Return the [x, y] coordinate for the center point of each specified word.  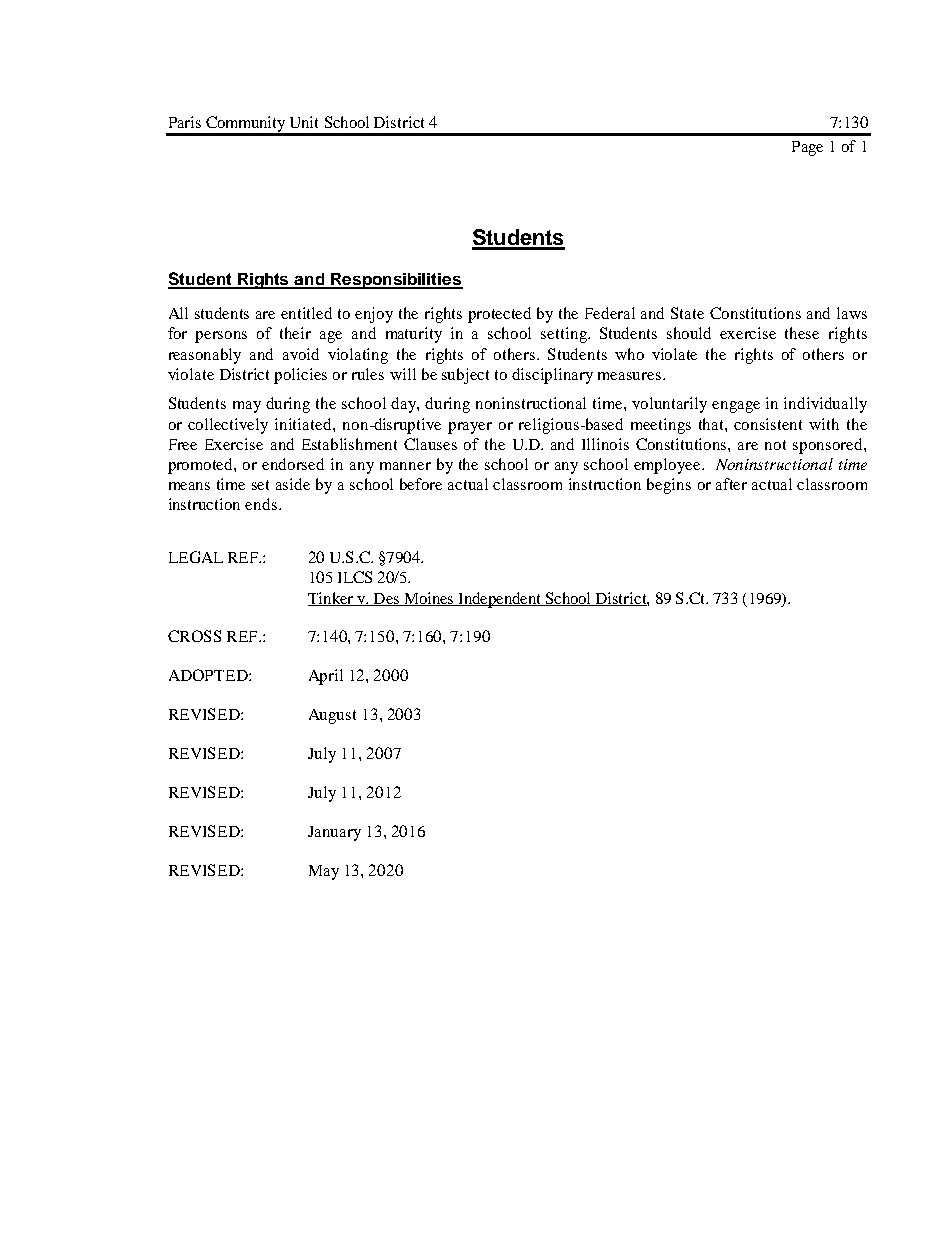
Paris [185, 122]
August [332, 716]
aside [293, 484]
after [731, 484]
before [421, 484]
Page [807, 148]
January [334, 833]
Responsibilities [396, 281]
